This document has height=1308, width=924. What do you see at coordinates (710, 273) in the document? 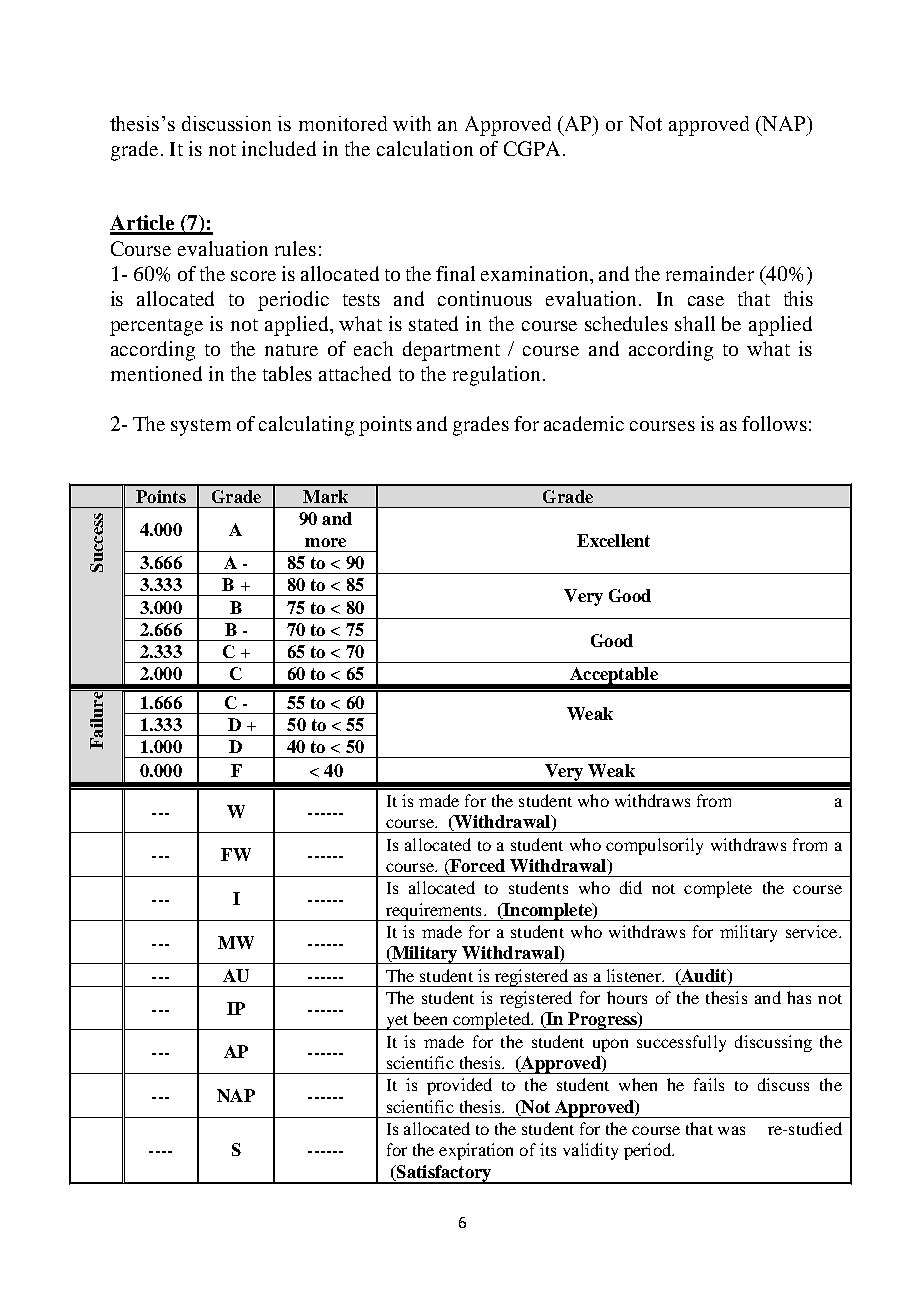
I see `remainder` at bounding box center [710, 273].
